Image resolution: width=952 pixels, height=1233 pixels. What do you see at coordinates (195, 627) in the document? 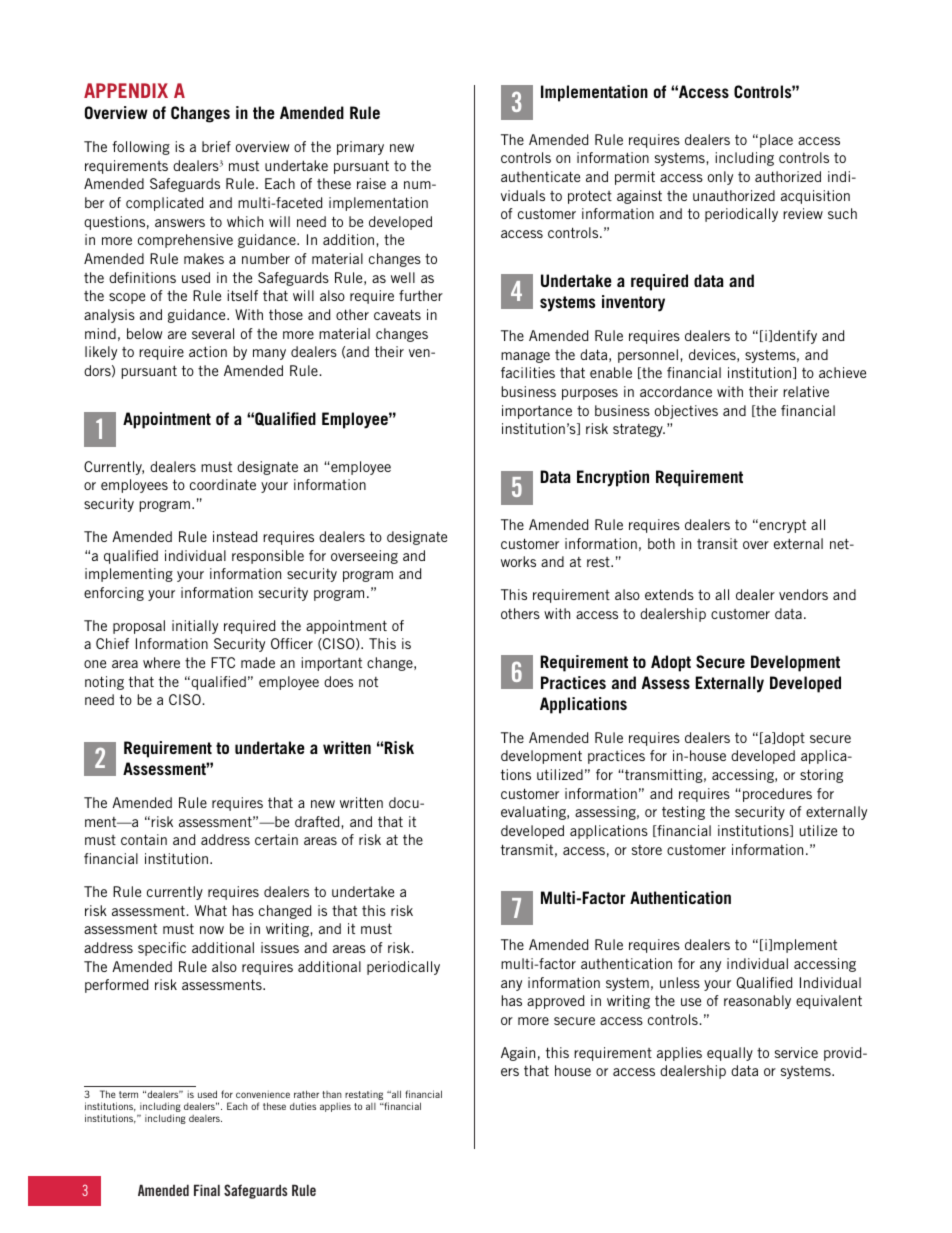
I see `initially` at bounding box center [195, 627].
